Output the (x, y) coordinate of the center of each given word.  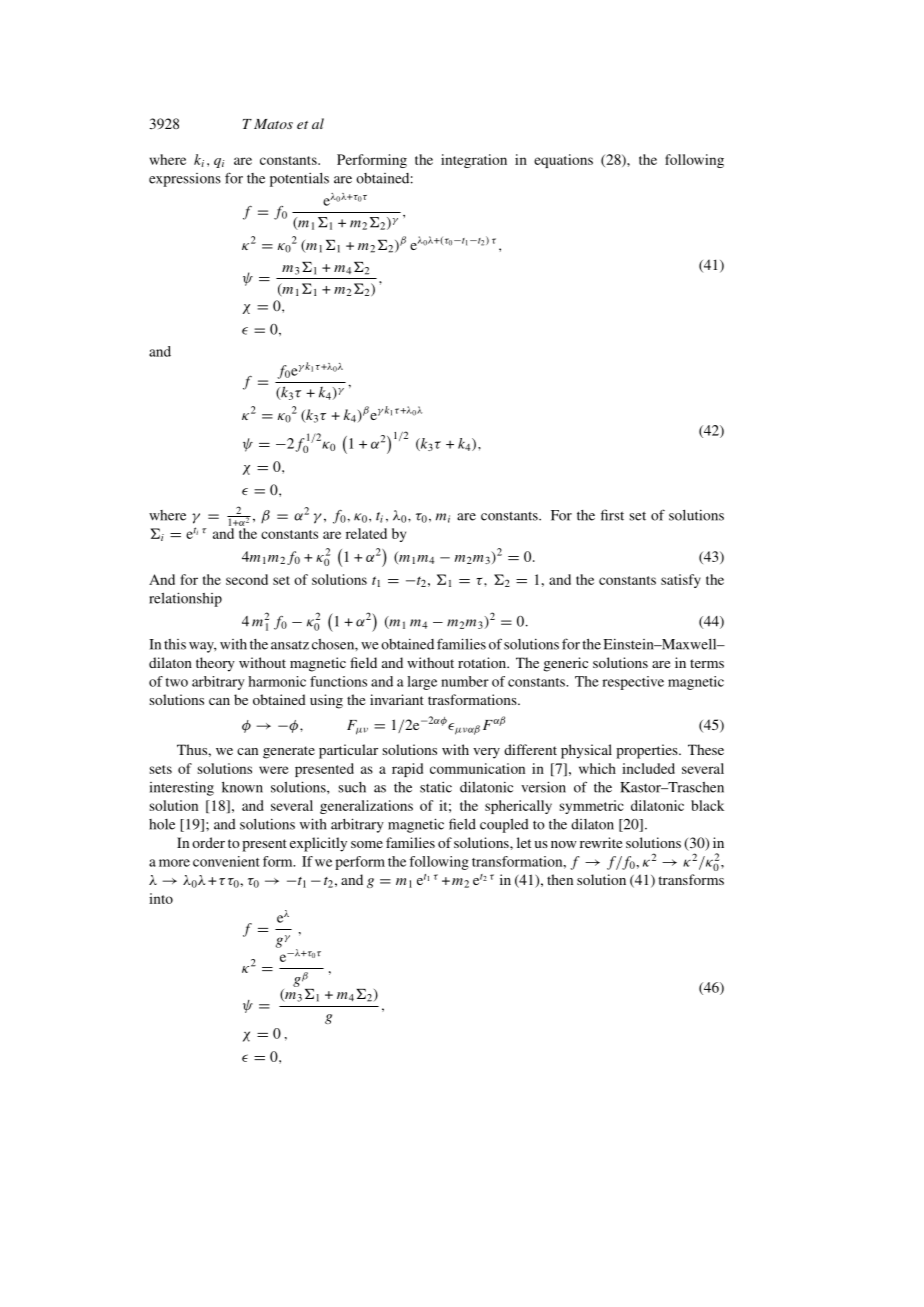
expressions (185, 180)
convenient (226, 861)
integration (474, 161)
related (366, 533)
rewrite (601, 842)
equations (563, 161)
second (247, 579)
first (612, 515)
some (367, 844)
